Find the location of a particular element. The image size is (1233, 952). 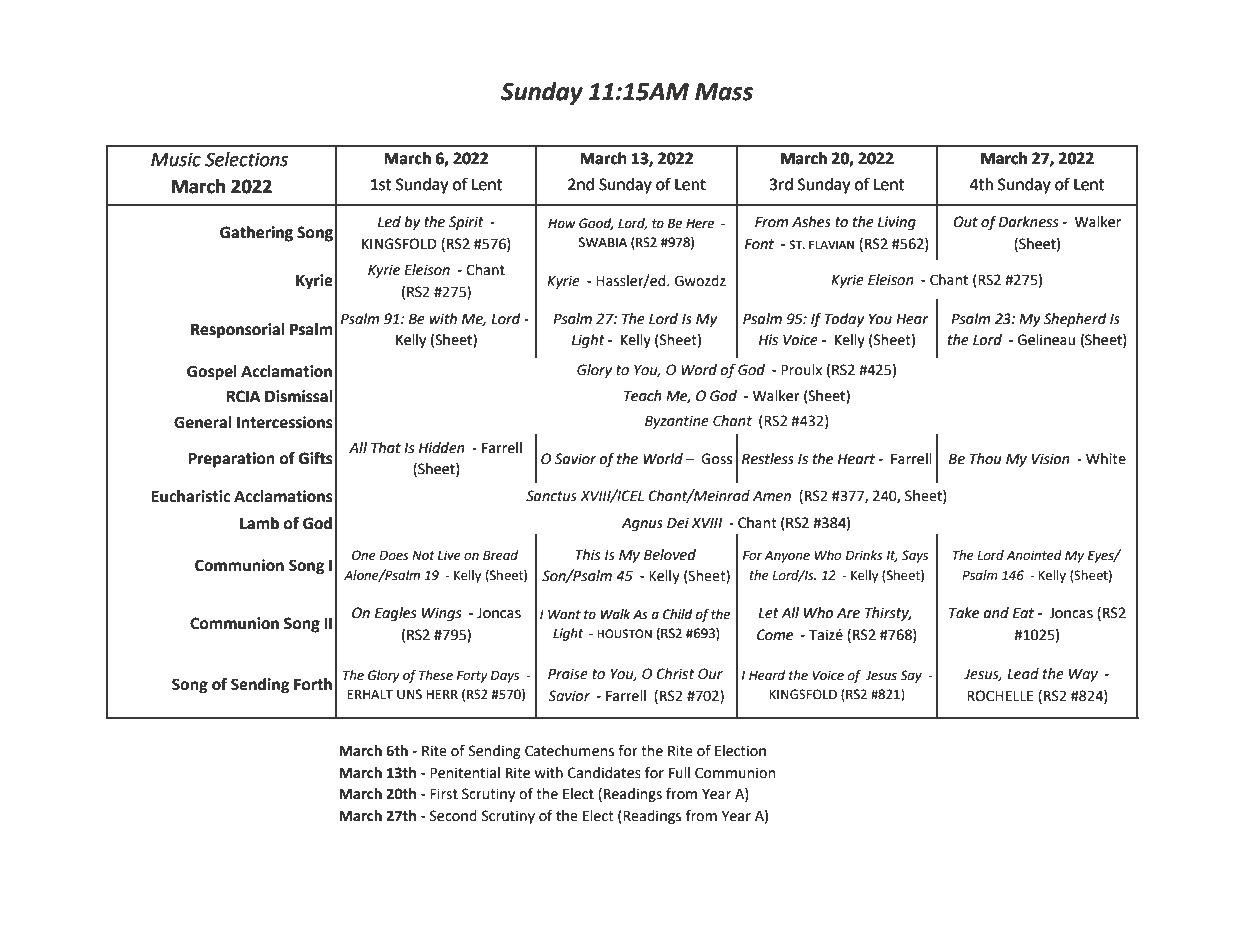

Music is located at coordinates (176, 159).
